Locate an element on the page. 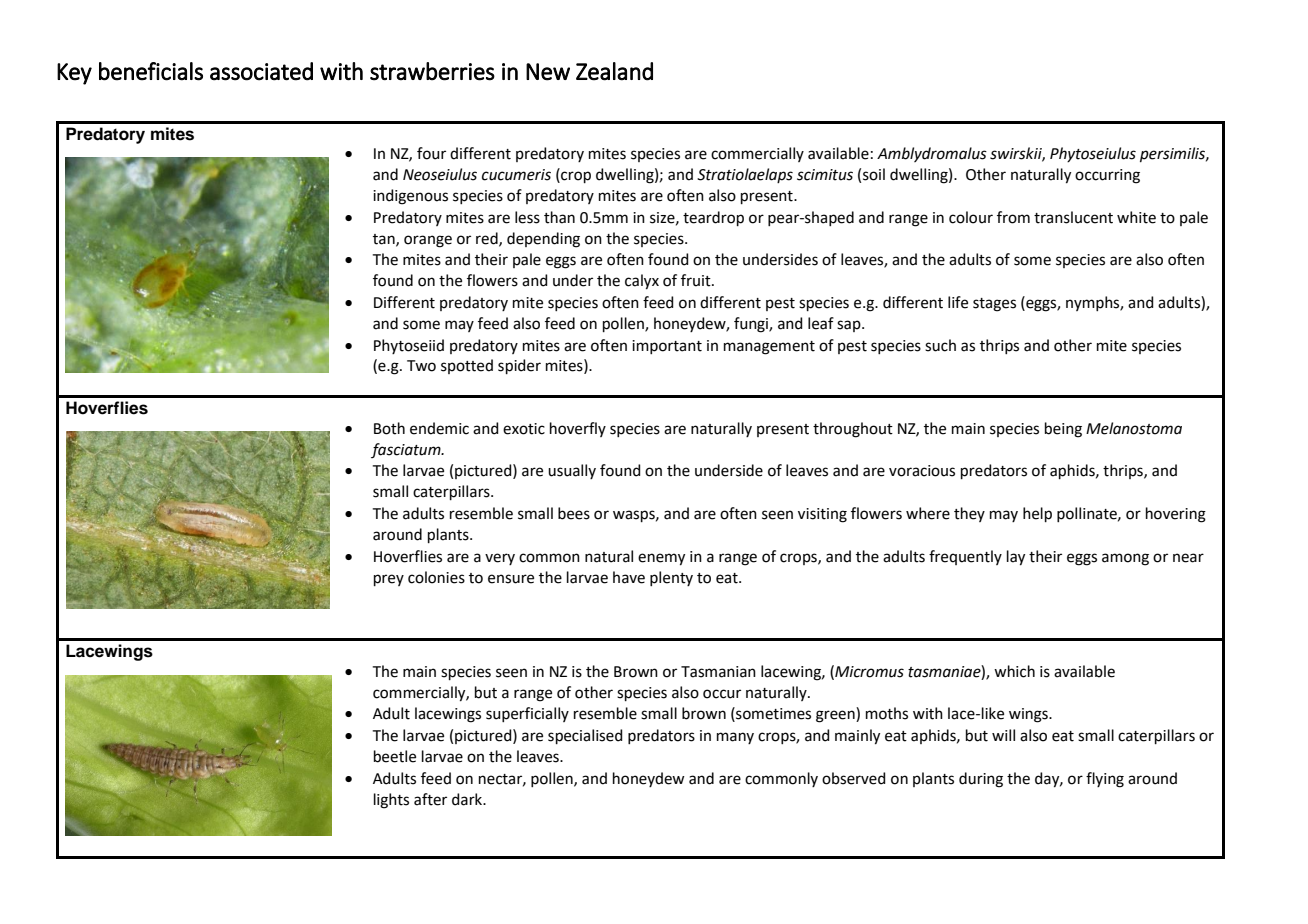 This document has width=1308, height=924. lay is located at coordinates (1016, 558).
